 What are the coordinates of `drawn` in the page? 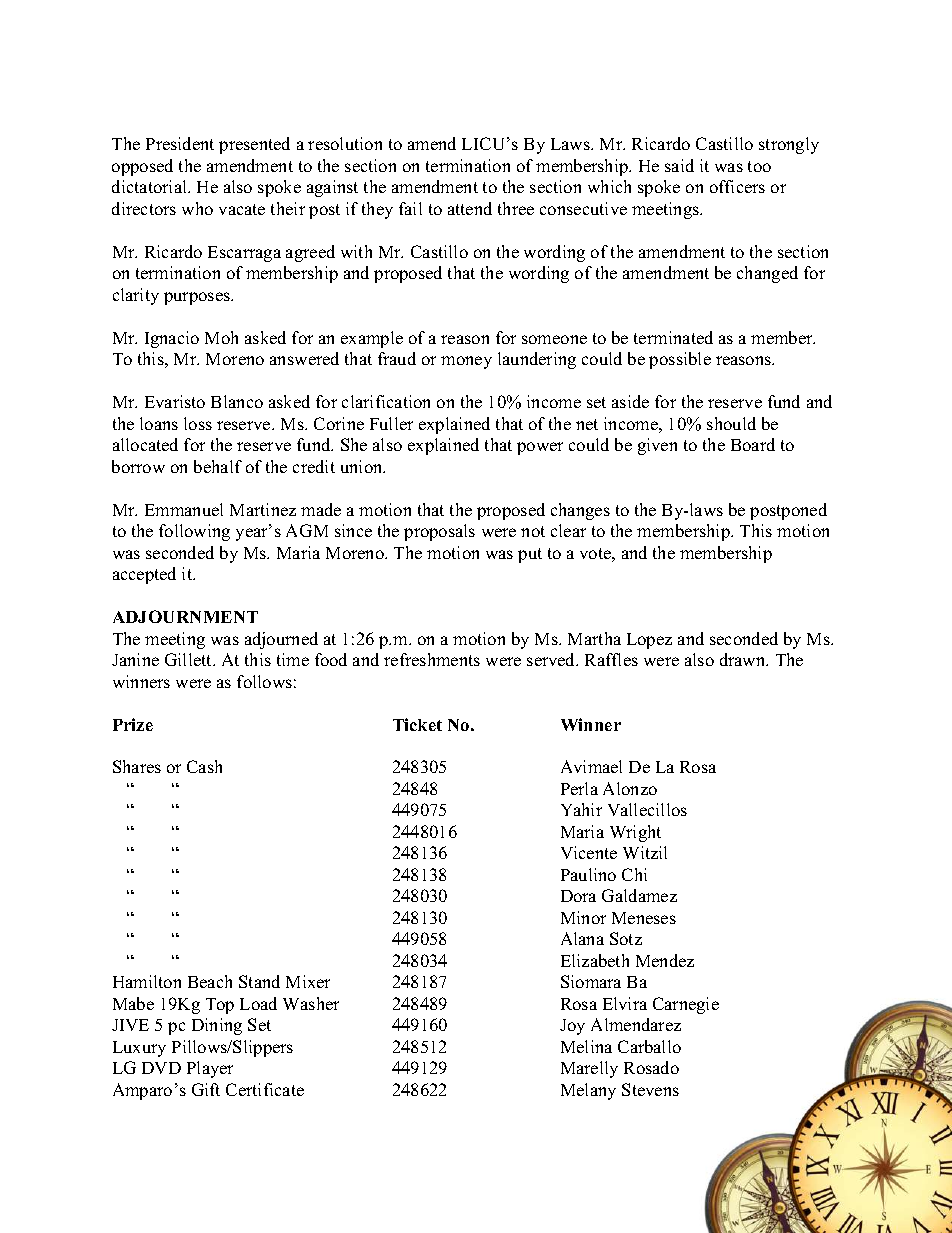 It's located at (744, 659).
